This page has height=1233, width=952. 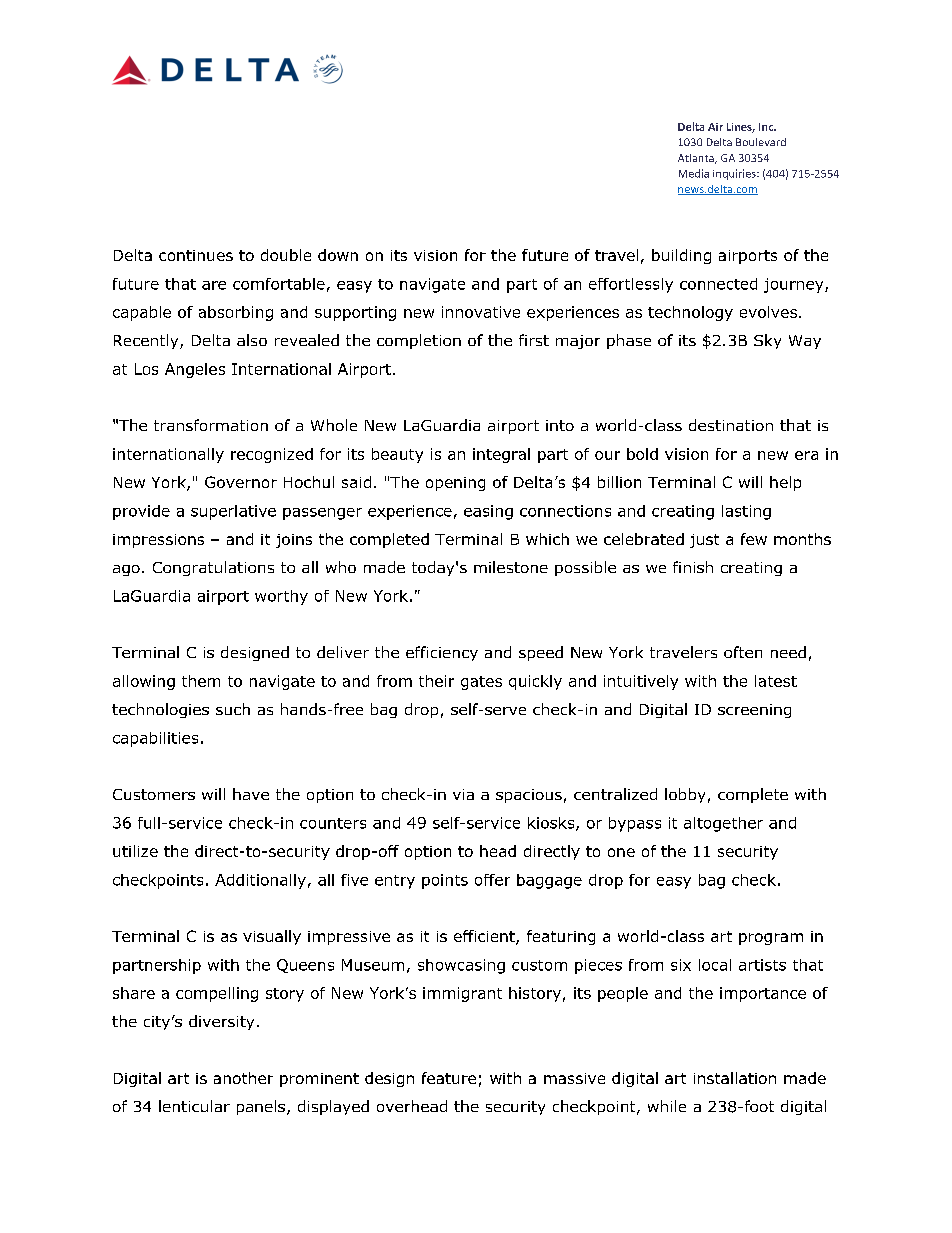 I want to click on program, so click(x=771, y=939).
